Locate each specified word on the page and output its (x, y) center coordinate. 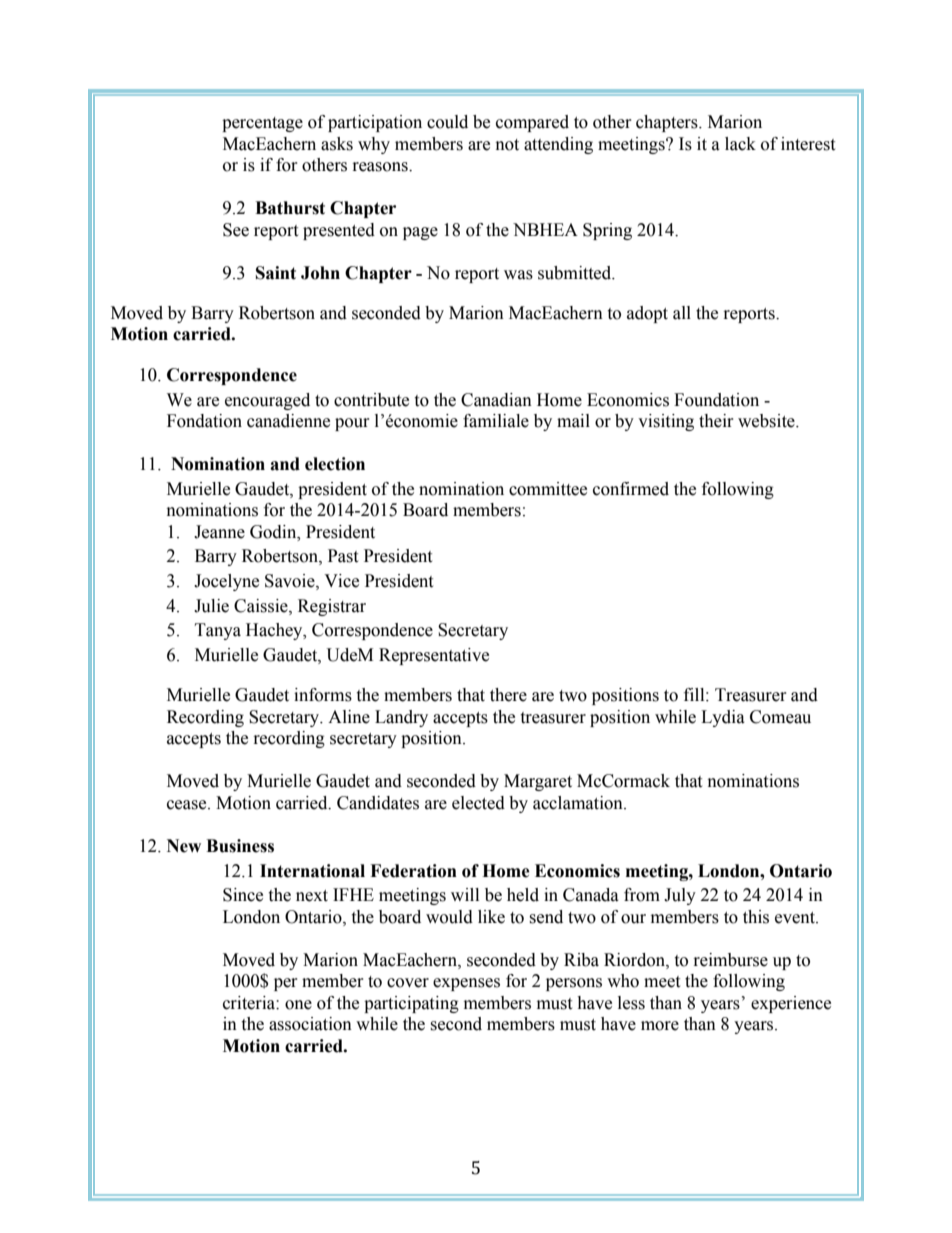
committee (548, 489)
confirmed (631, 489)
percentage (262, 124)
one (298, 1005)
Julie (211, 606)
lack (740, 144)
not (507, 145)
